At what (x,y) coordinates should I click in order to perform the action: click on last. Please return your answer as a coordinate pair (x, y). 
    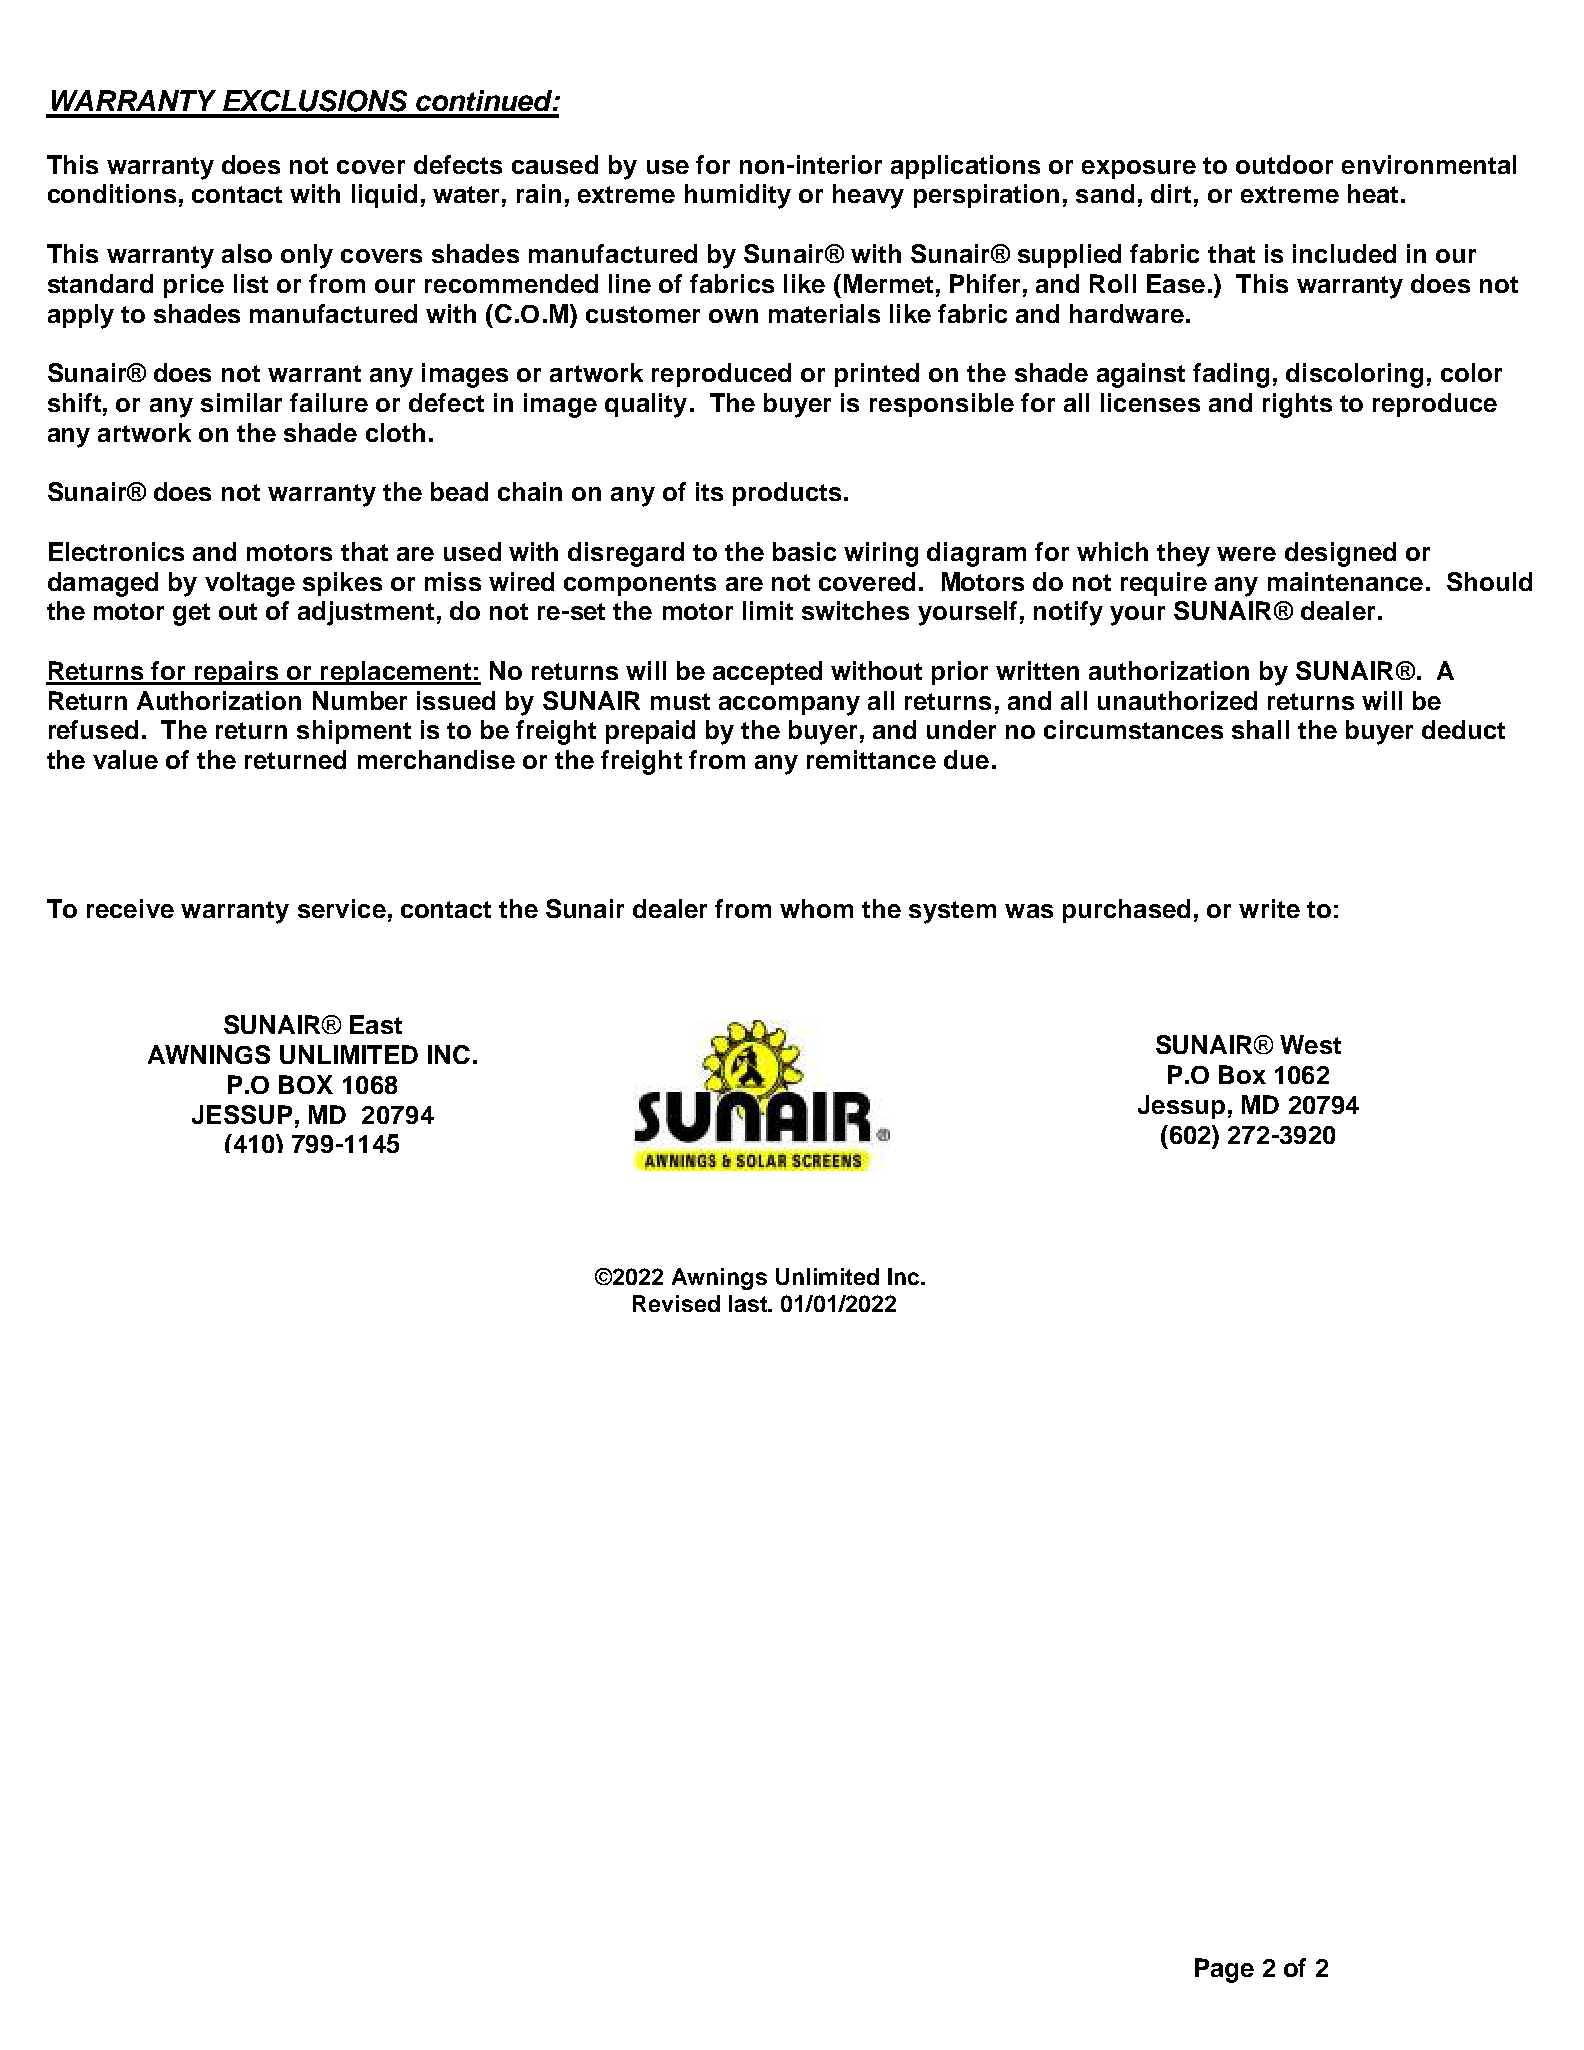
    Looking at the image, I should click on (749, 1303).
